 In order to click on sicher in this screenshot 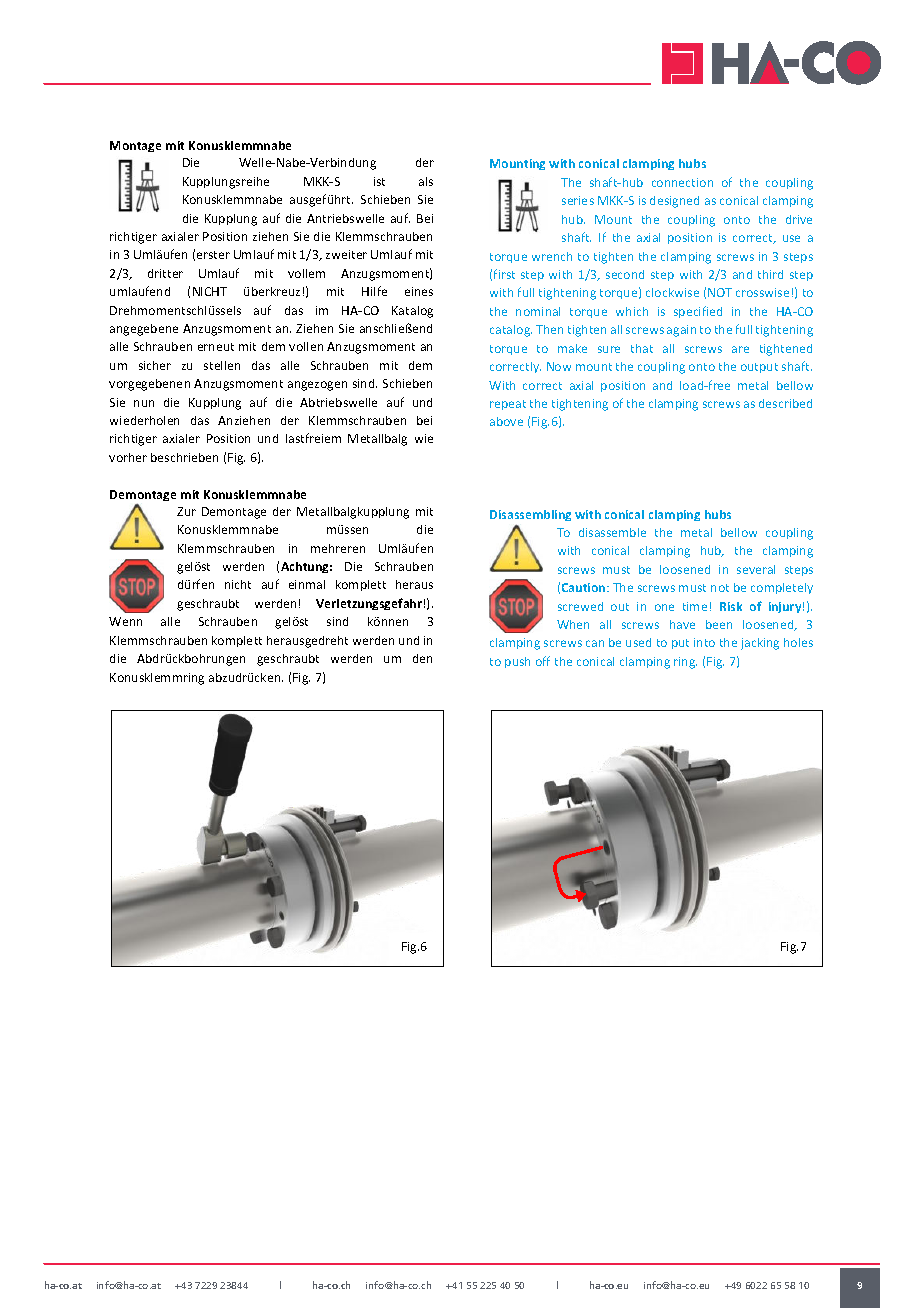, I will do `click(155, 365)`.
